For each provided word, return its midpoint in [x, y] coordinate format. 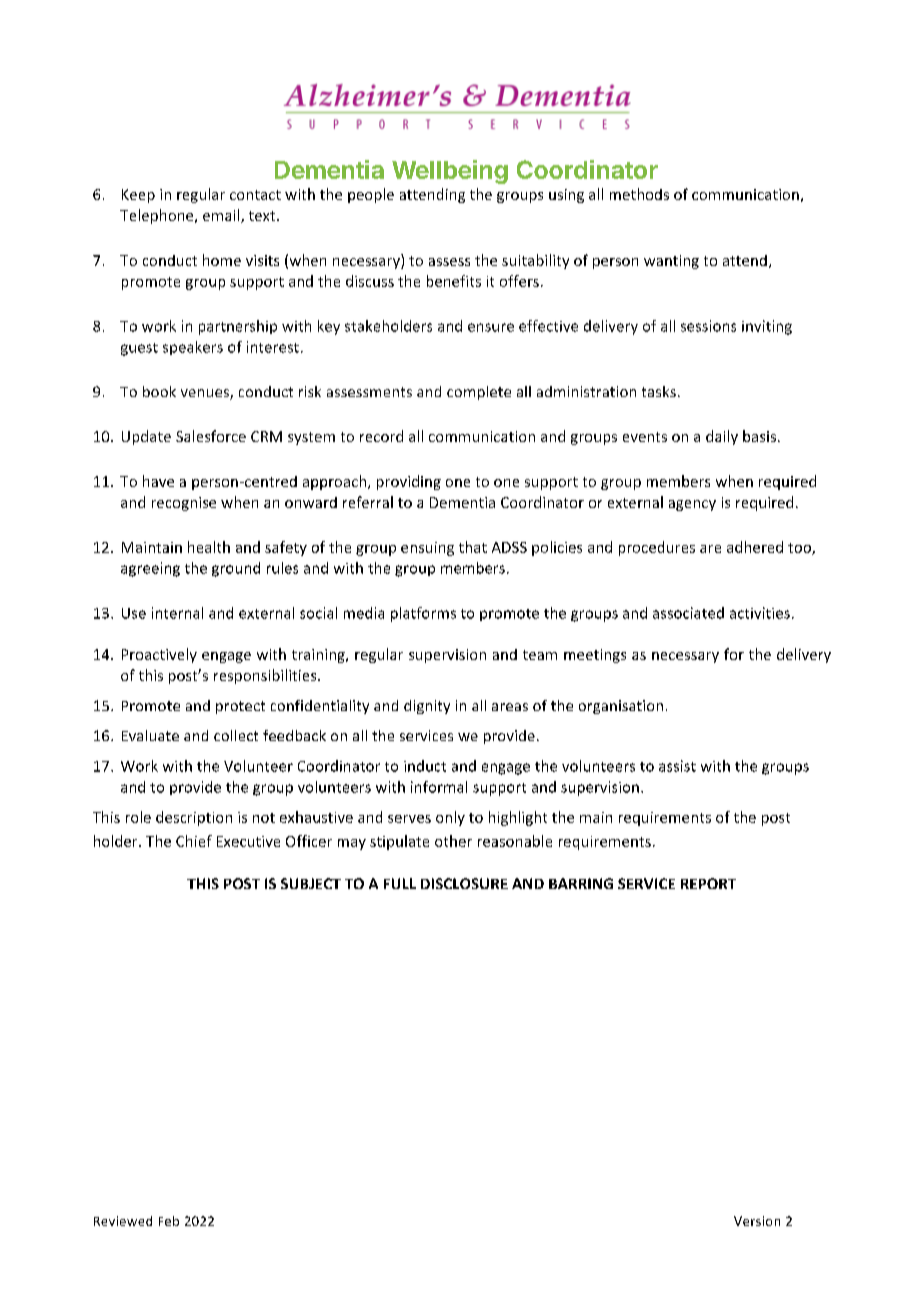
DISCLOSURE [464, 883]
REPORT [708, 883]
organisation [621, 707]
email [222, 216]
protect [240, 707]
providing [409, 482]
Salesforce [211, 436]
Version [757, 1221]
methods [639, 194]
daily [722, 437]
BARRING [581, 883]
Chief [194, 841]
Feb [169, 1221]
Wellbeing [450, 172]
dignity [427, 707]
